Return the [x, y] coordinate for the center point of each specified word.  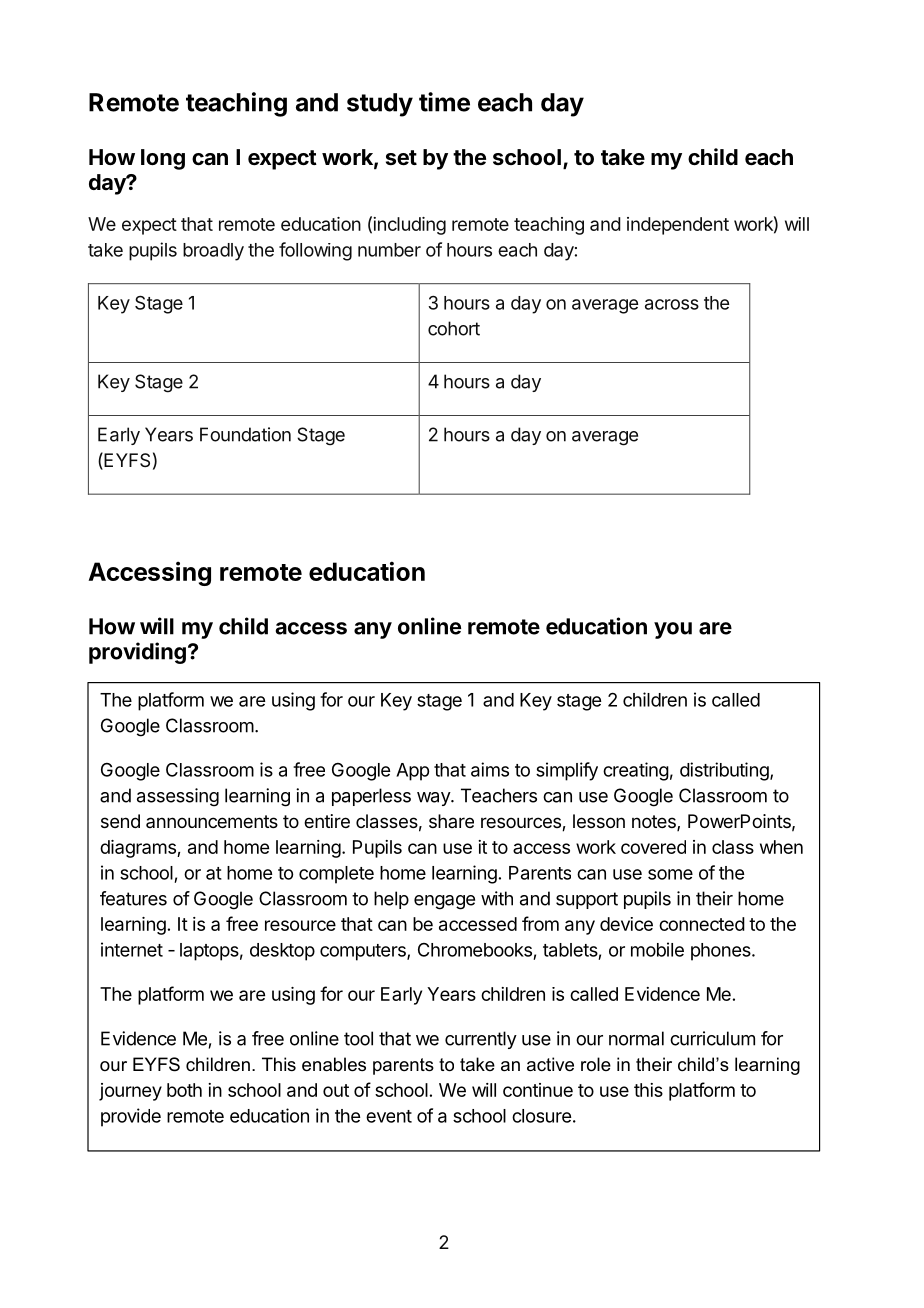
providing [137, 653]
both [184, 1090]
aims [490, 769]
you [673, 630]
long [163, 159]
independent [678, 226]
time [444, 102]
